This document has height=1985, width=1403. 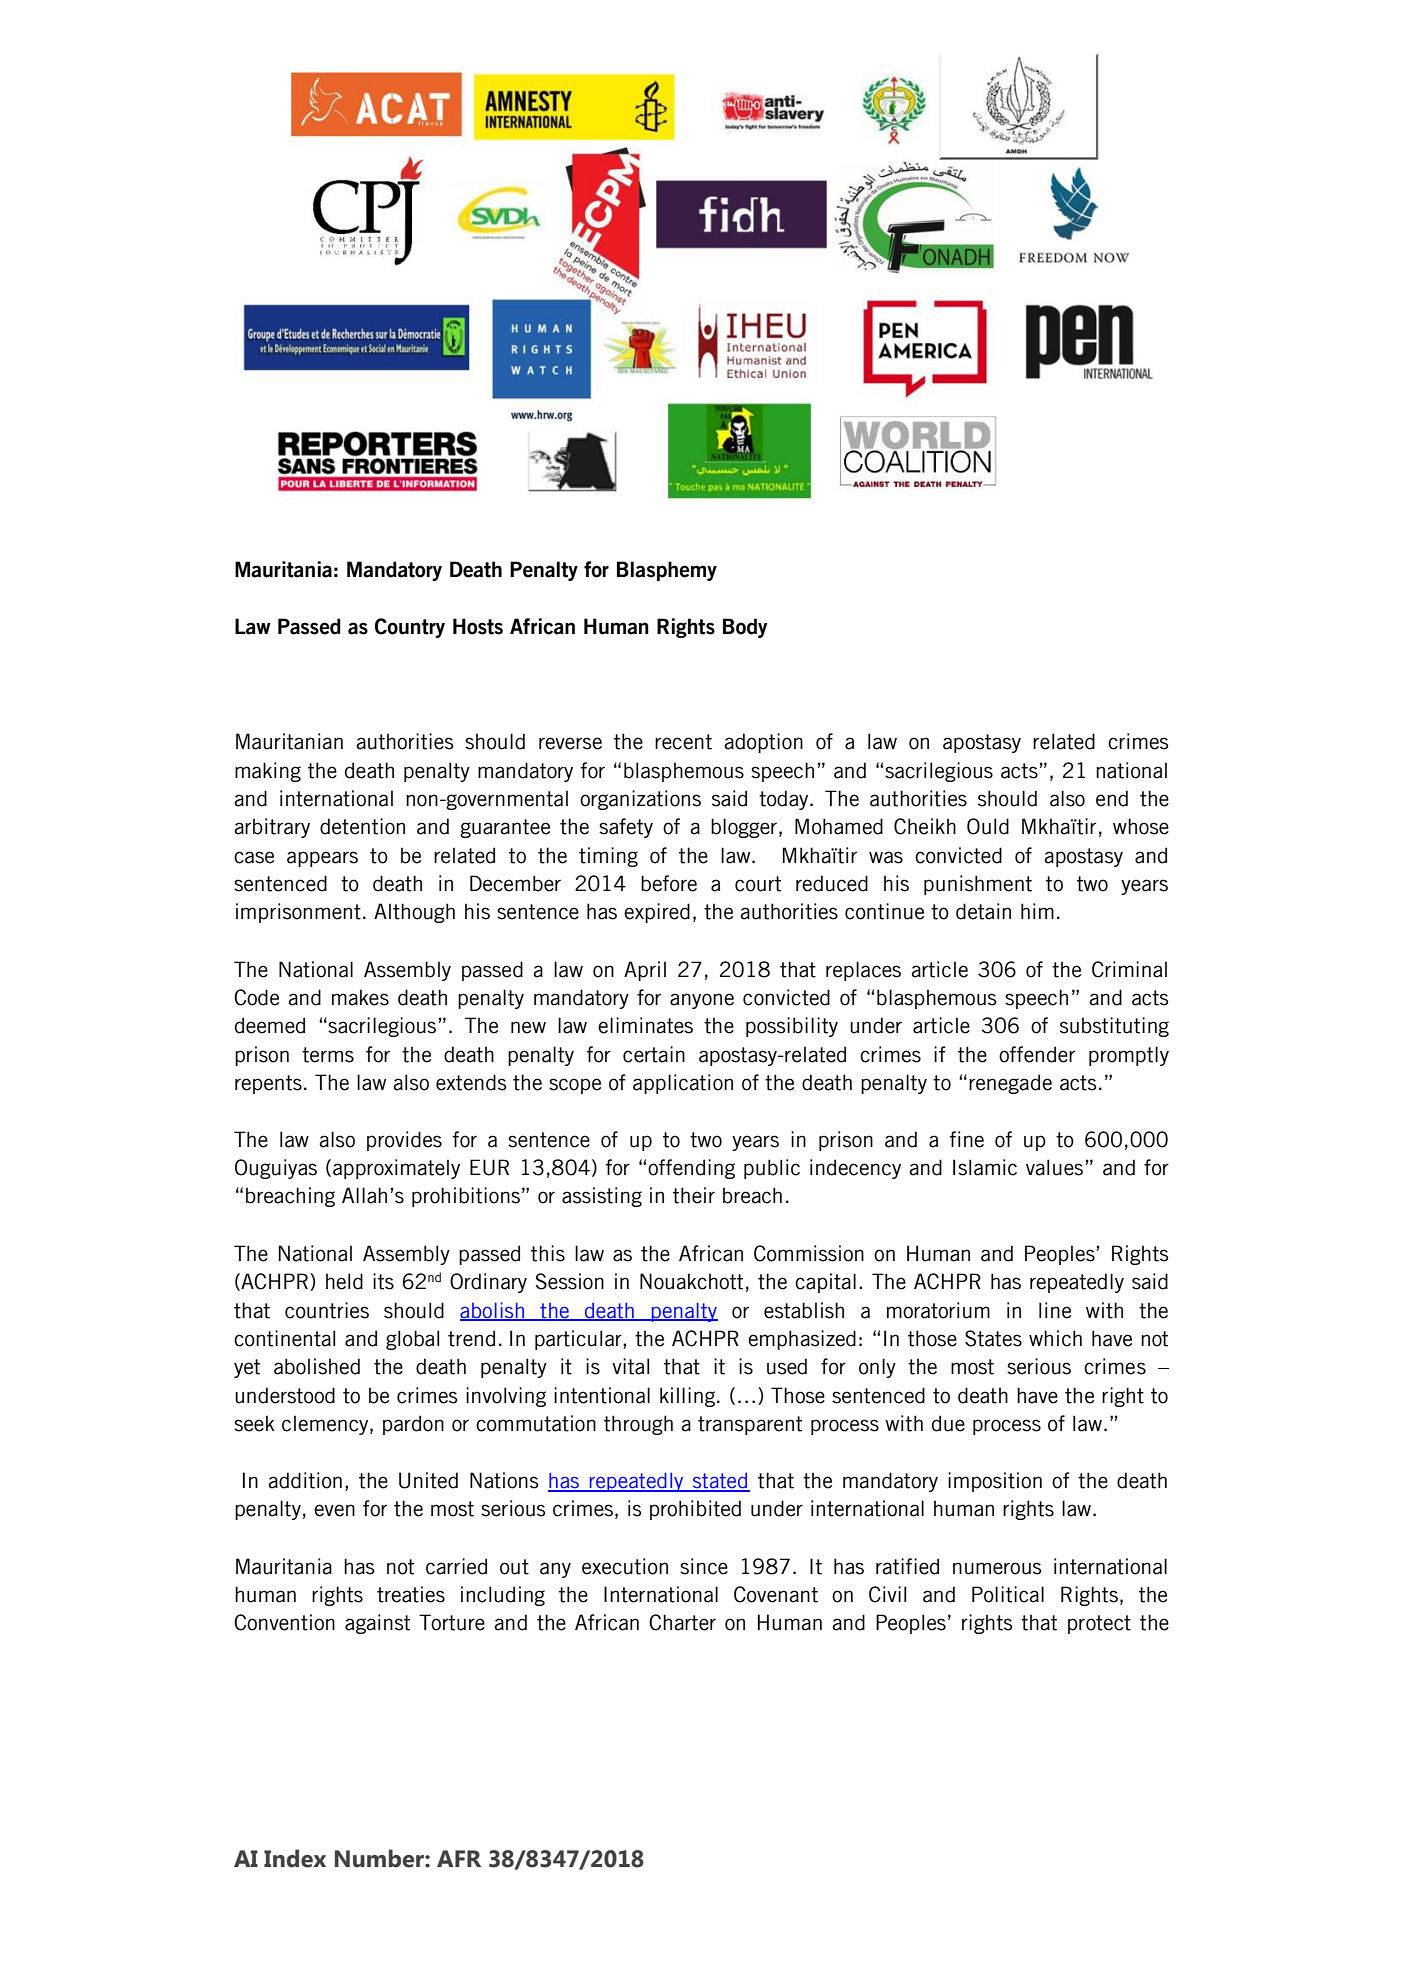 What do you see at coordinates (410, 628) in the document?
I see `Country` at bounding box center [410, 628].
